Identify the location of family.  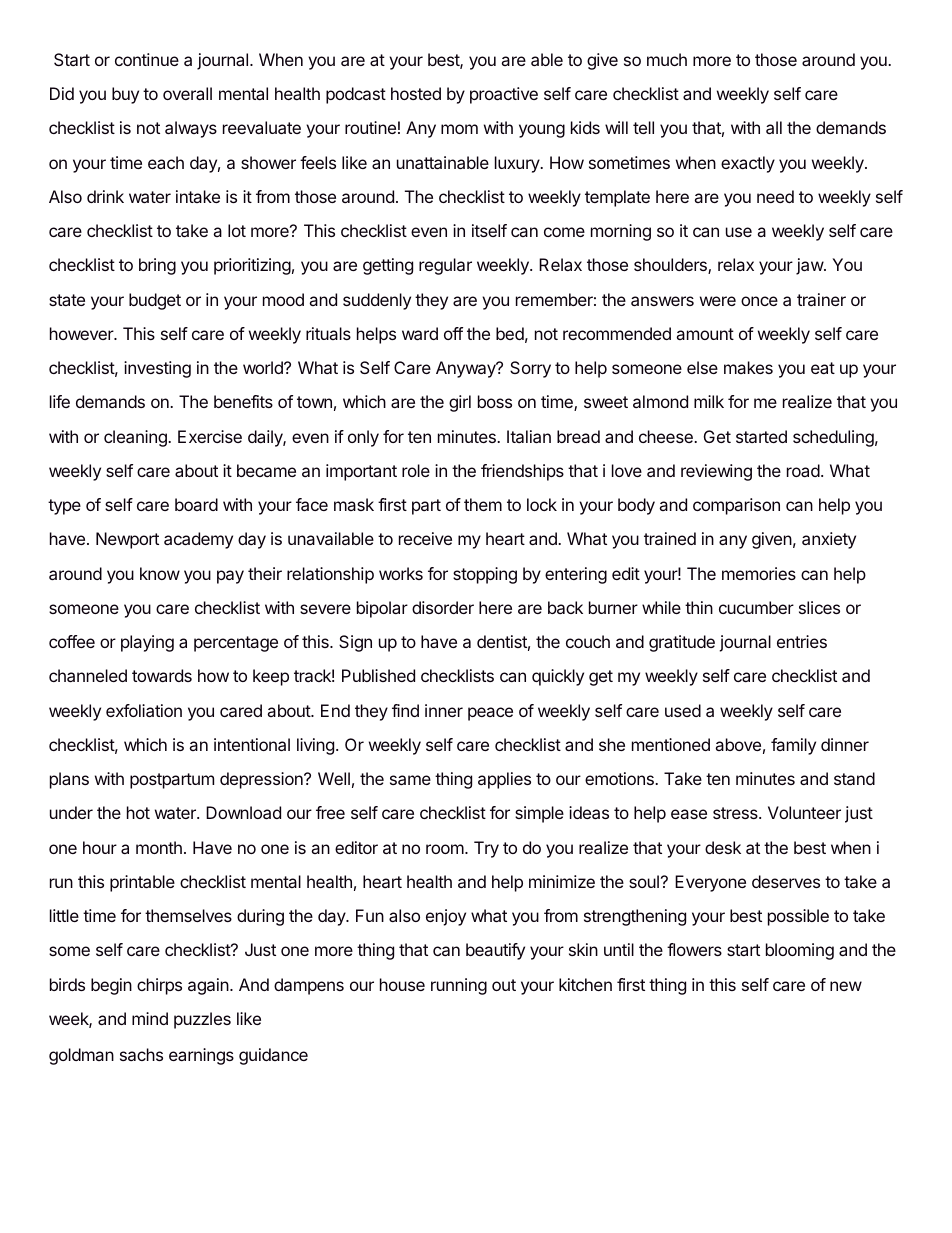
(793, 746).
